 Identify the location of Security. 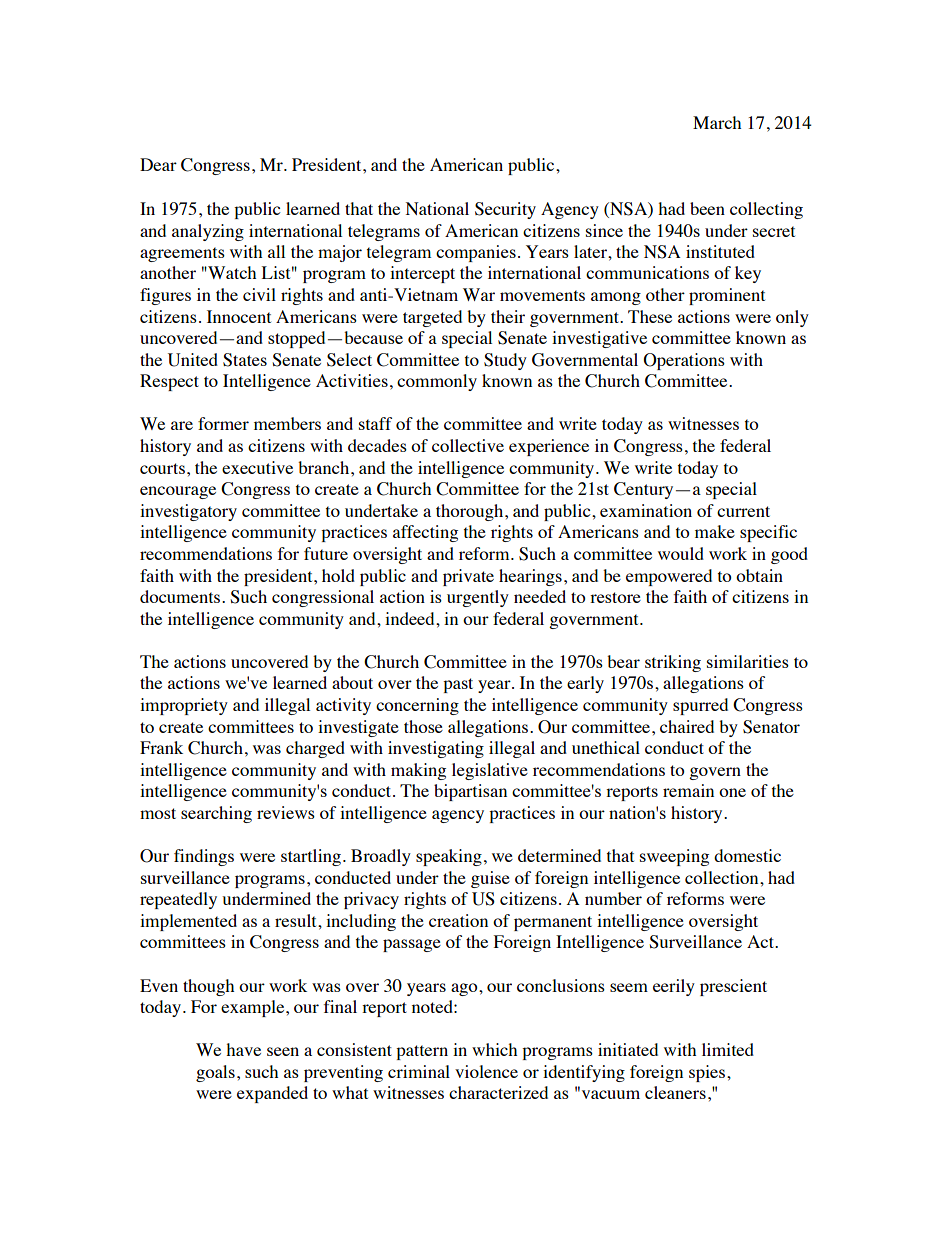
(505, 210).
